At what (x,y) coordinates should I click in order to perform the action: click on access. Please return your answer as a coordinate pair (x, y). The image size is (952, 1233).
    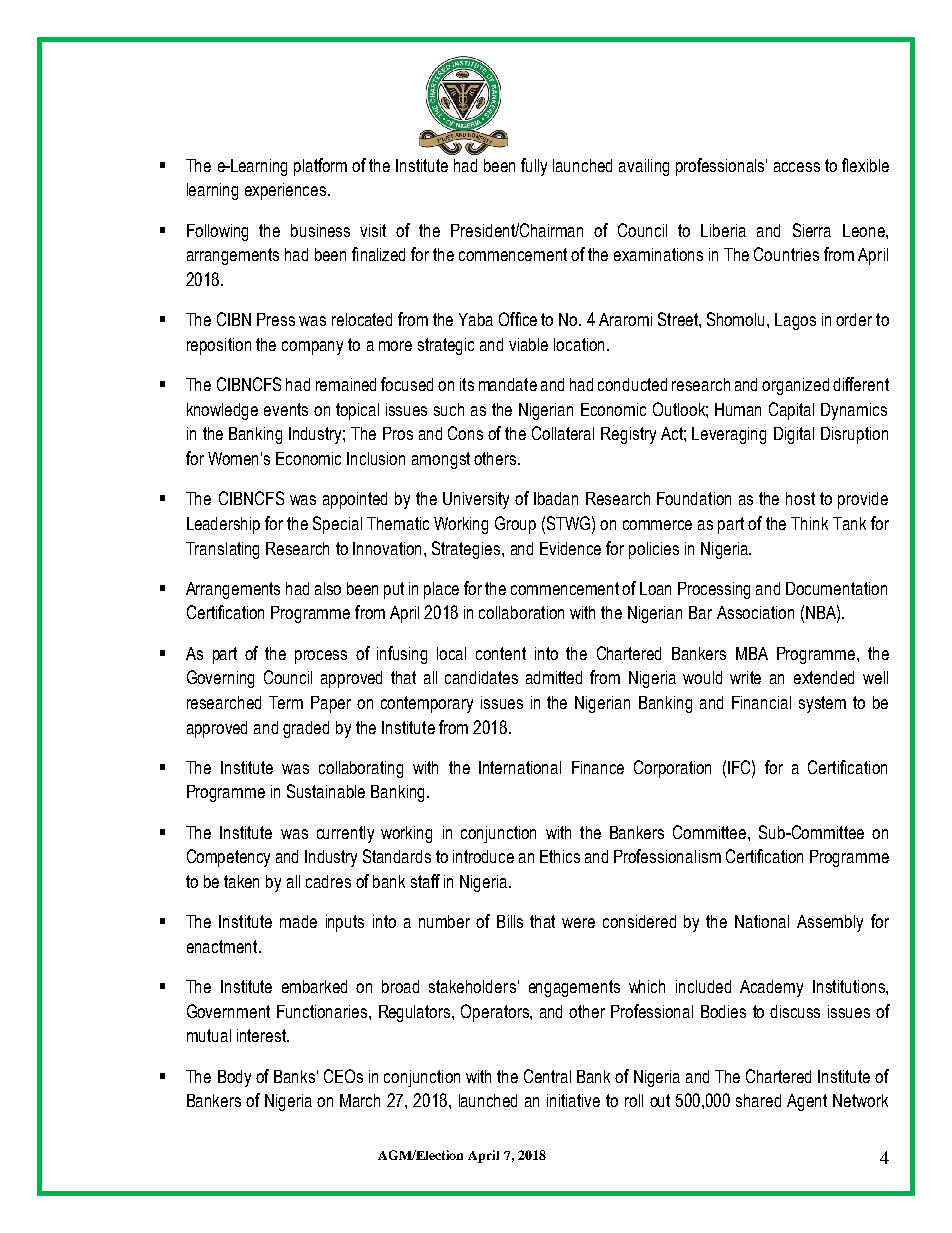
    Looking at the image, I should click on (797, 167).
